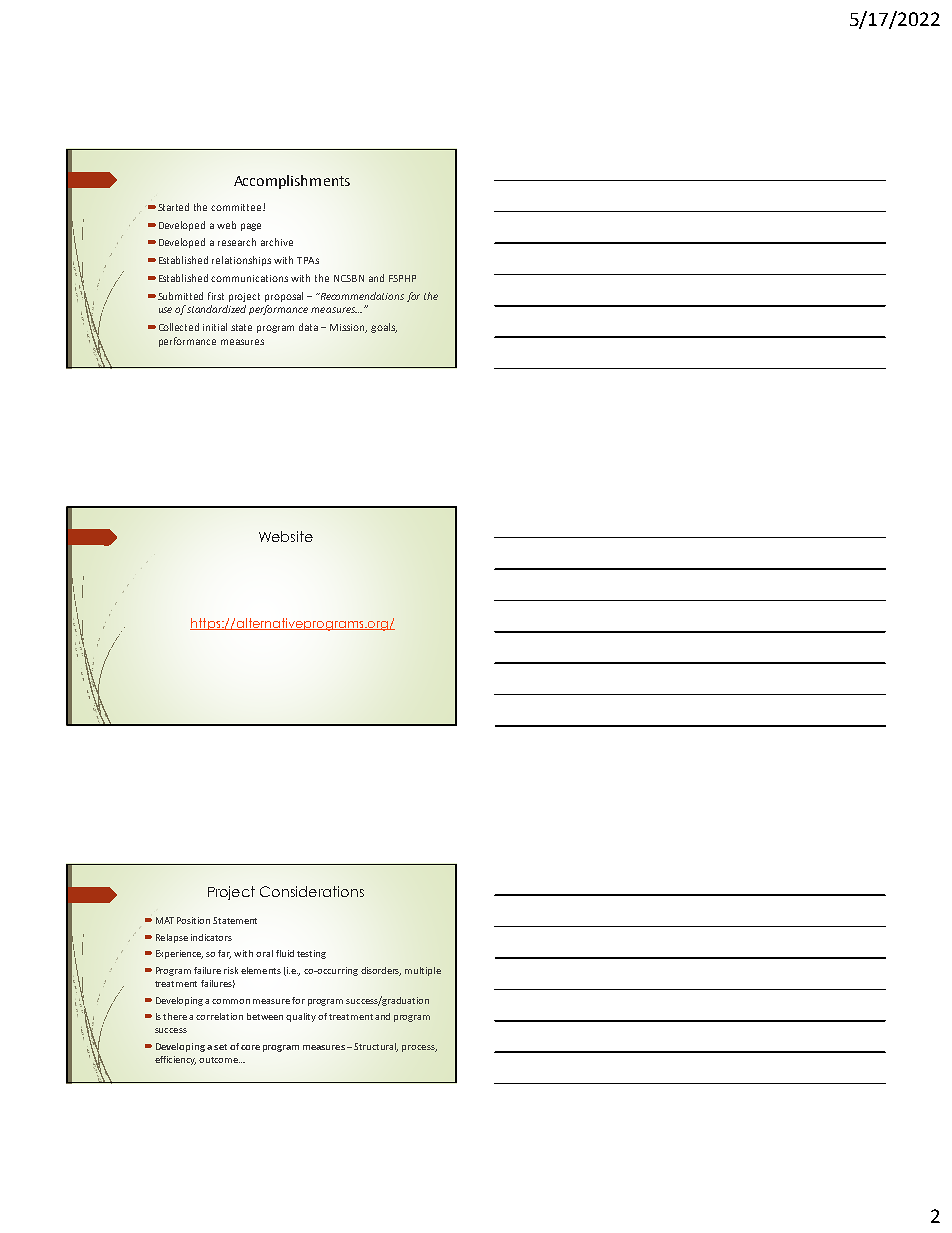  I want to click on Considerations, so click(312, 891).
